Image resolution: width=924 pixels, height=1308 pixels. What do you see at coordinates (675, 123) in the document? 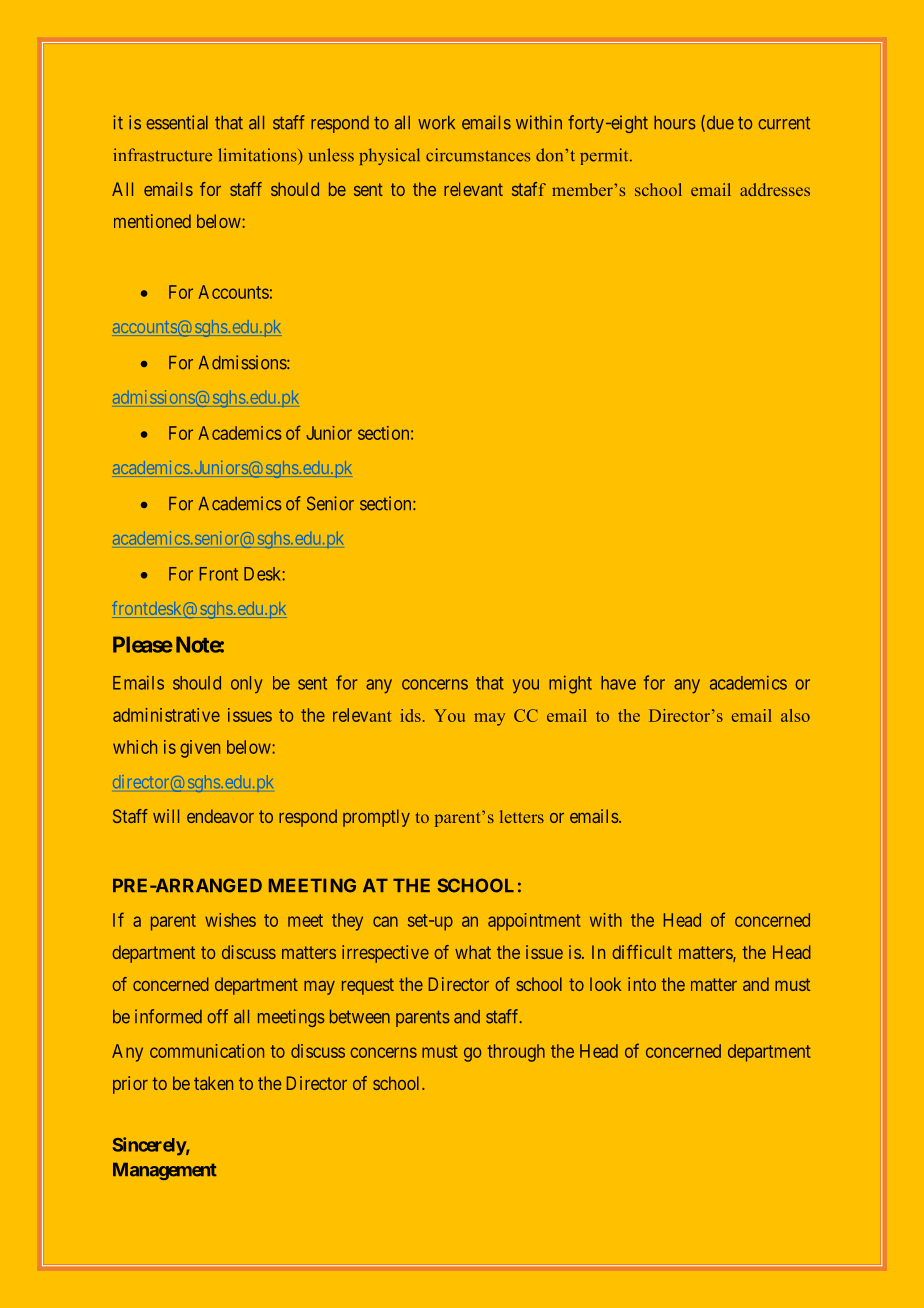
I see `hours` at bounding box center [675, 123].
